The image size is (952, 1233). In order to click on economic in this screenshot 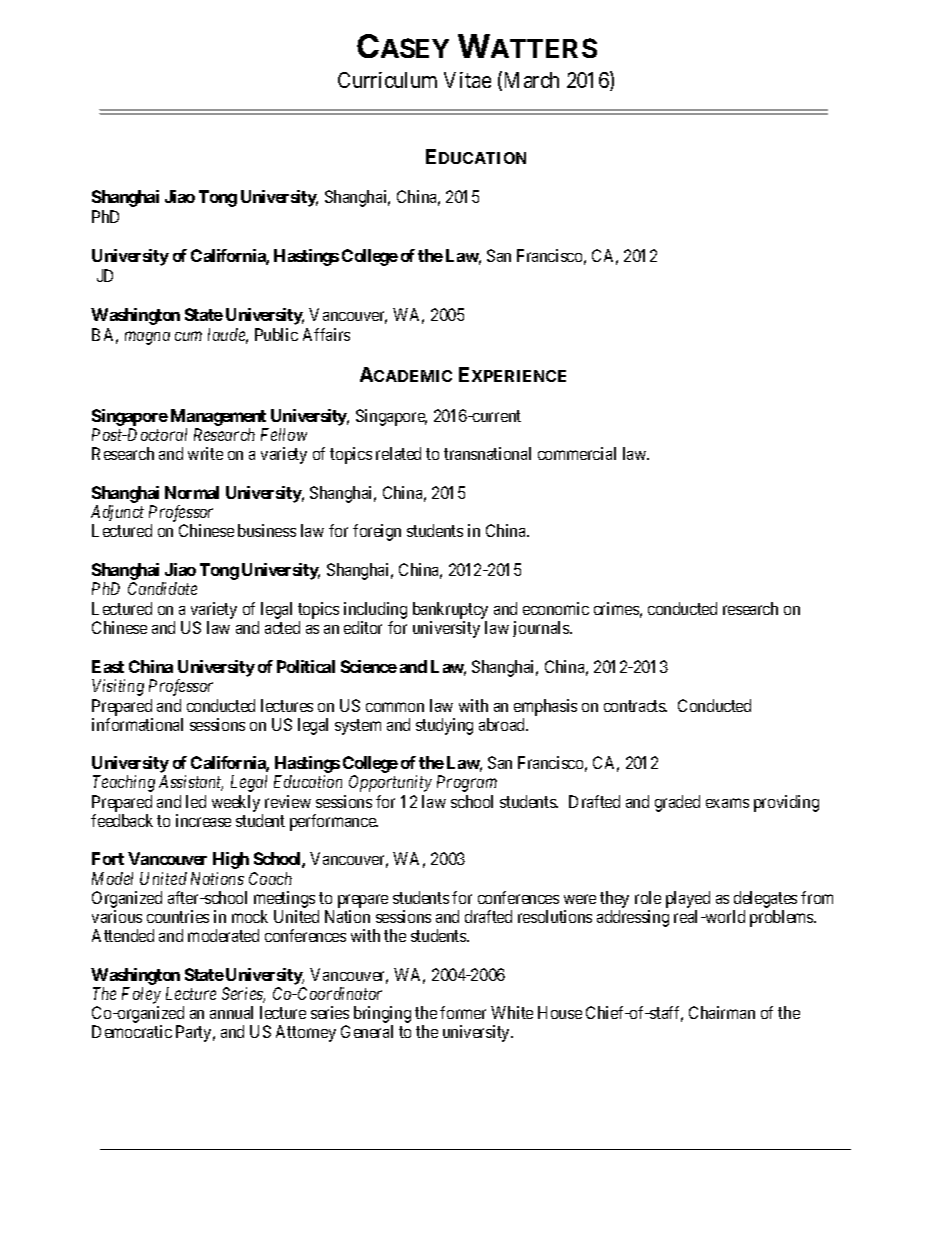, I will do `click(556, 608)`.
